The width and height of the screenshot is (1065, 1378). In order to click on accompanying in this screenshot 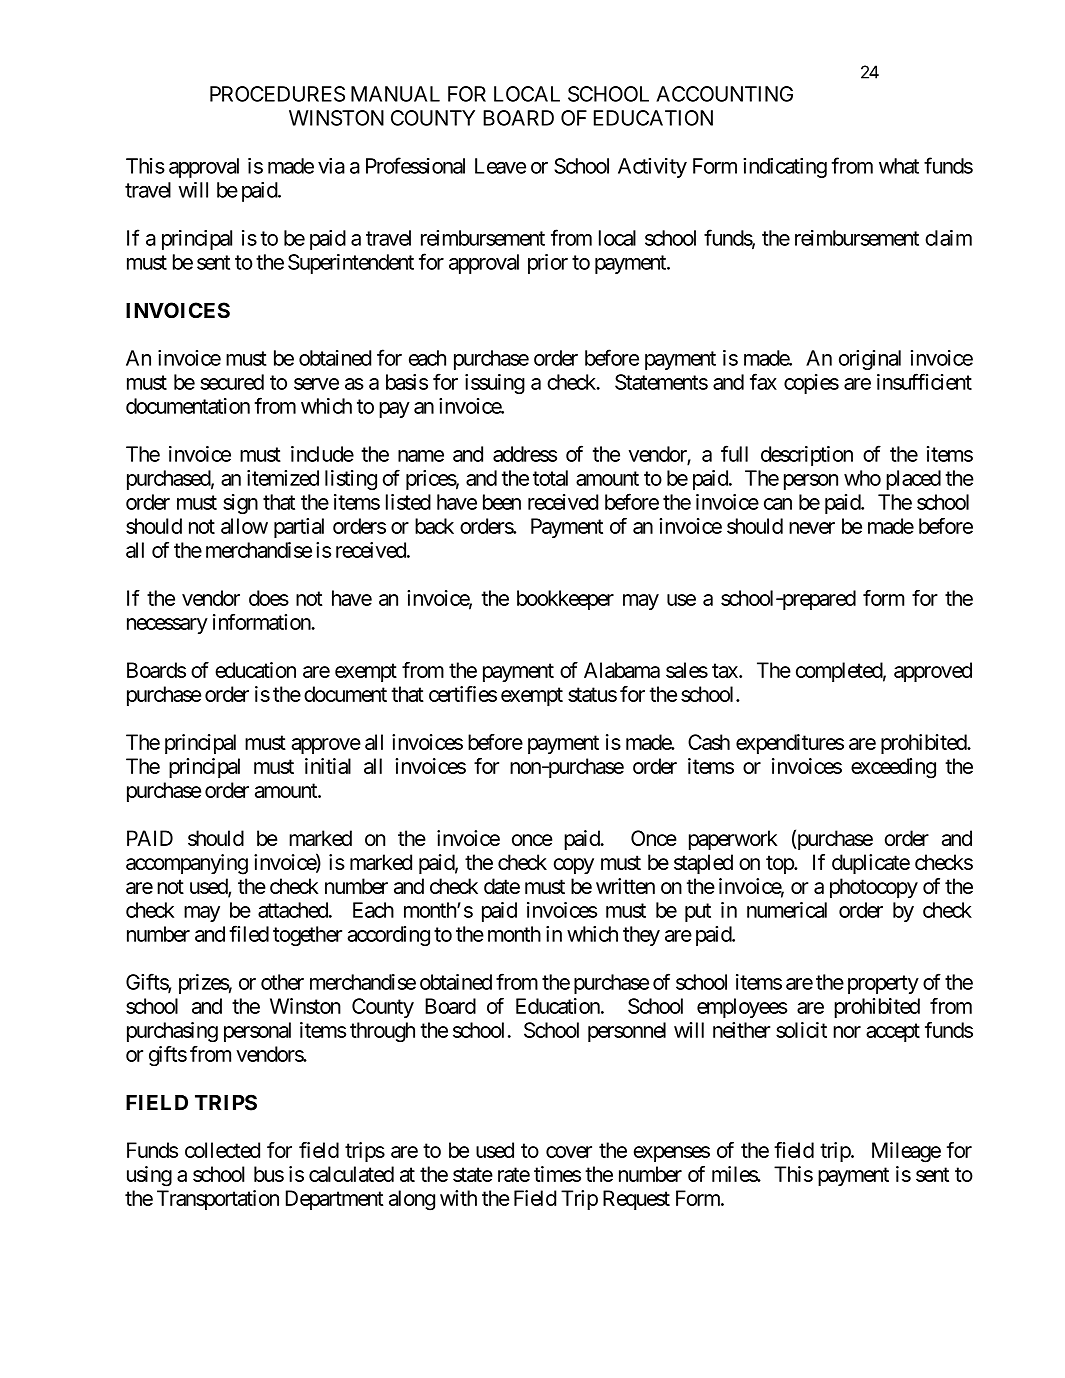, I will do `click(187, 864)`.
